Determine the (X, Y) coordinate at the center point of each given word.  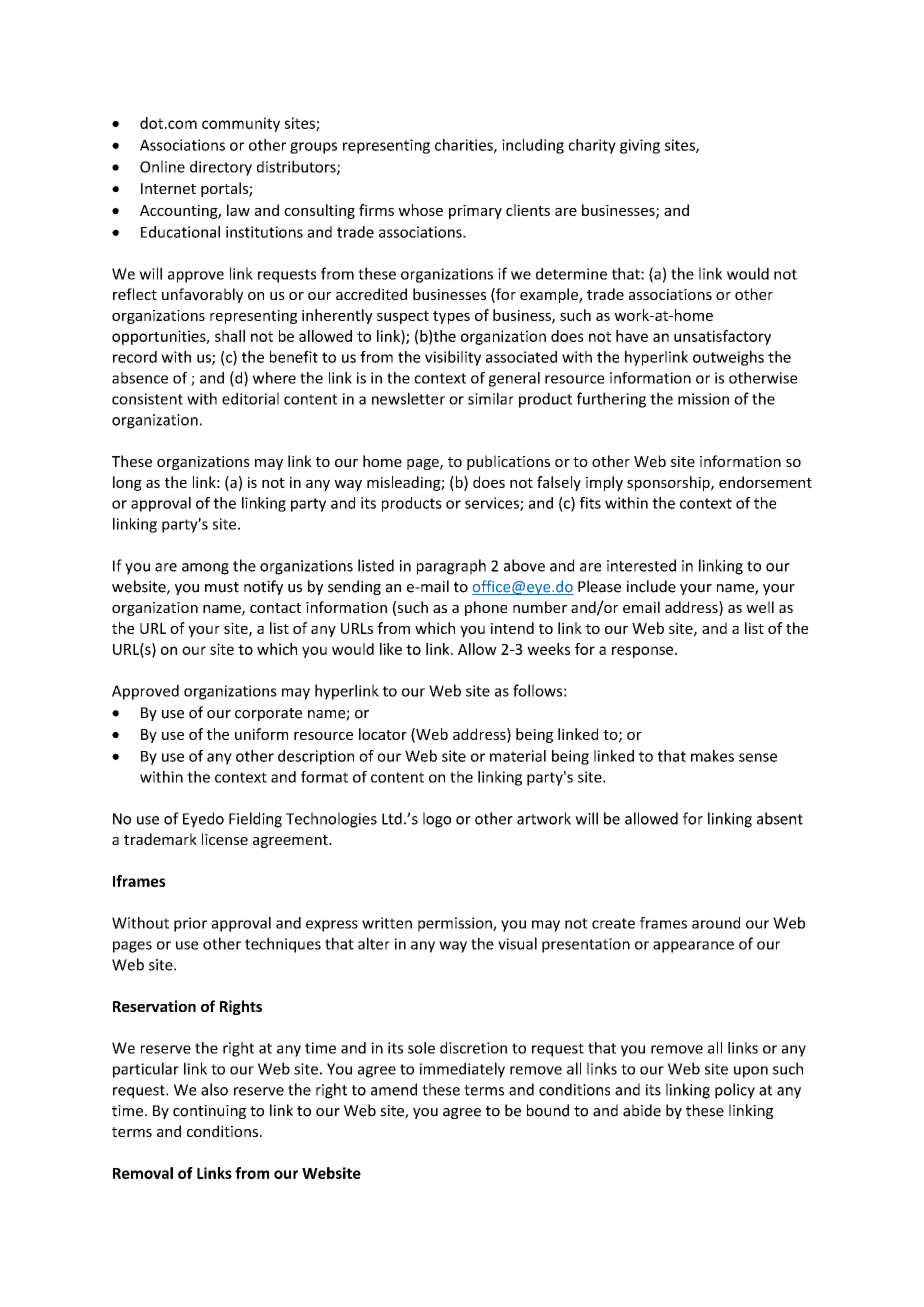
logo (437, 820)
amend (394, 1089)
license (225, 839)
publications (508, 462)
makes (712, 756)
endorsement (765, 482)
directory (221, 168)
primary (475, 212)
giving (640, 146)
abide (642, 1110)
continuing (209, 1112)
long (127, 483)
